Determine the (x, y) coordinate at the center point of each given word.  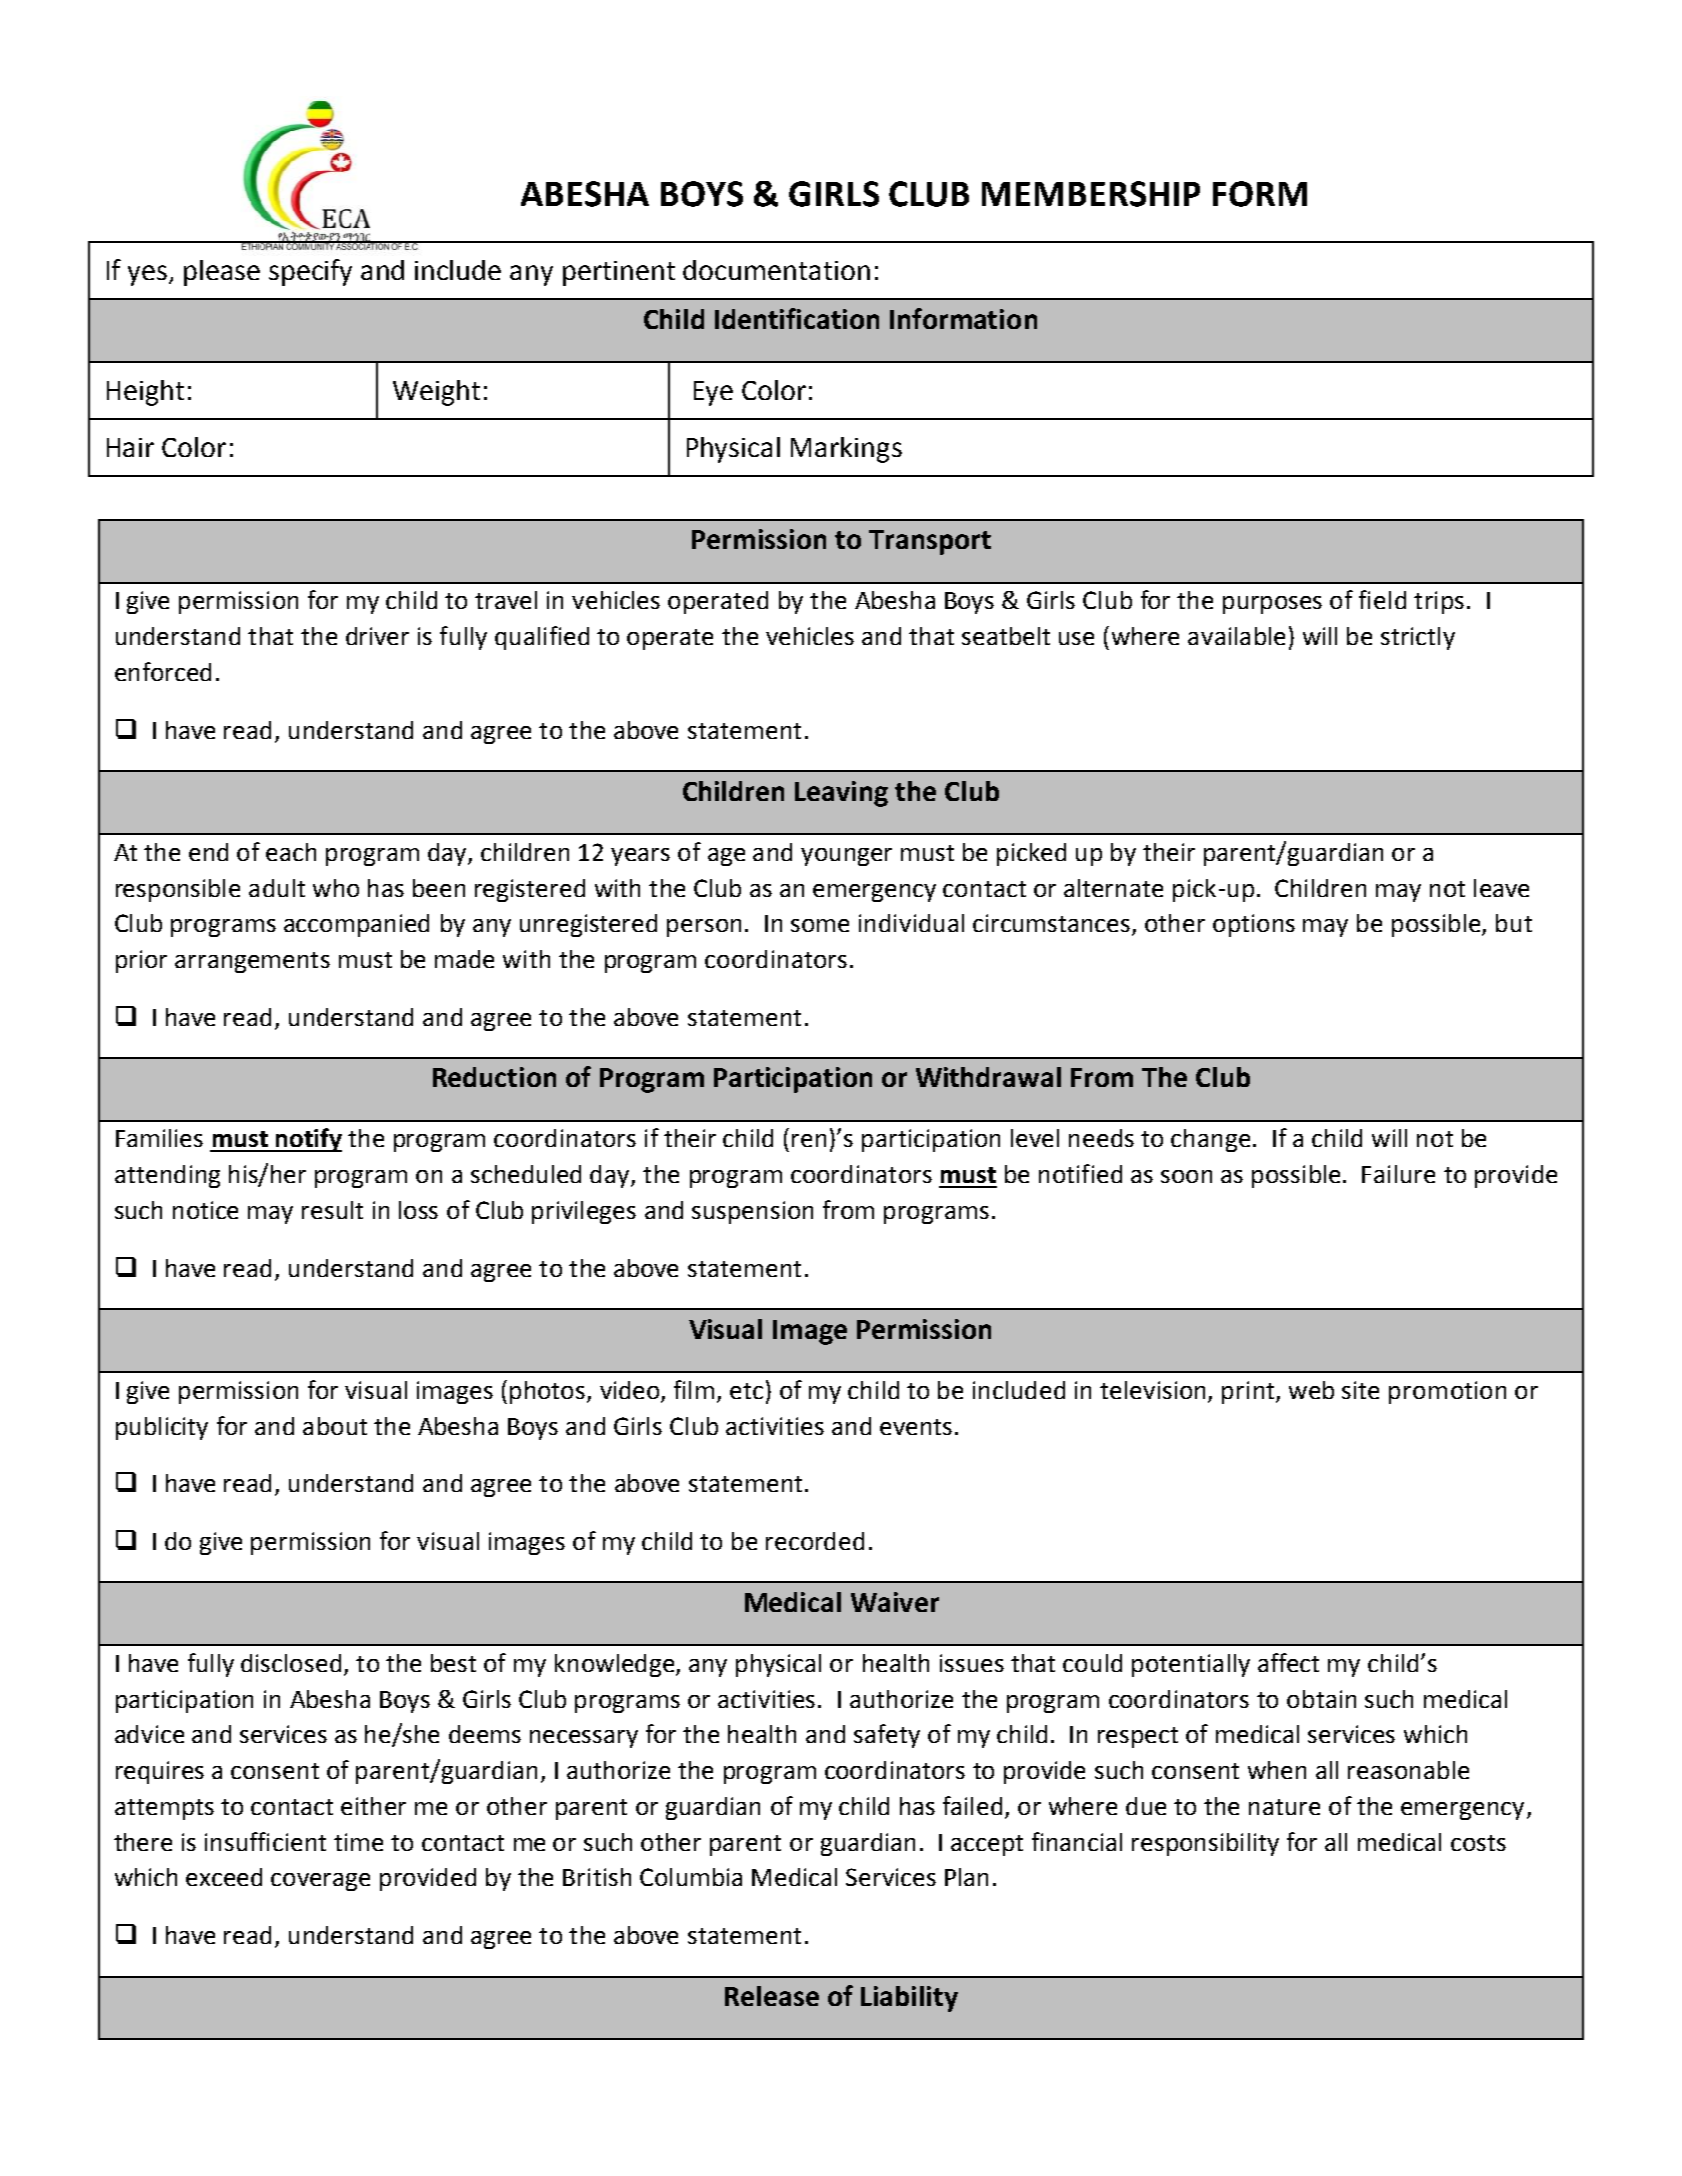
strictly (1418, 638)
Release (772, 1996)
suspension (752, 1212)
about (335, 1426)
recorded (815, 1541)
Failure (1398, 1174)
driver (377, 636)
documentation (776, 270)
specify (310, 272)
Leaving (841, 794)
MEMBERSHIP (1091, 194)
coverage (320, 1882)
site (1360, 1390)
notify (308, 1140)
